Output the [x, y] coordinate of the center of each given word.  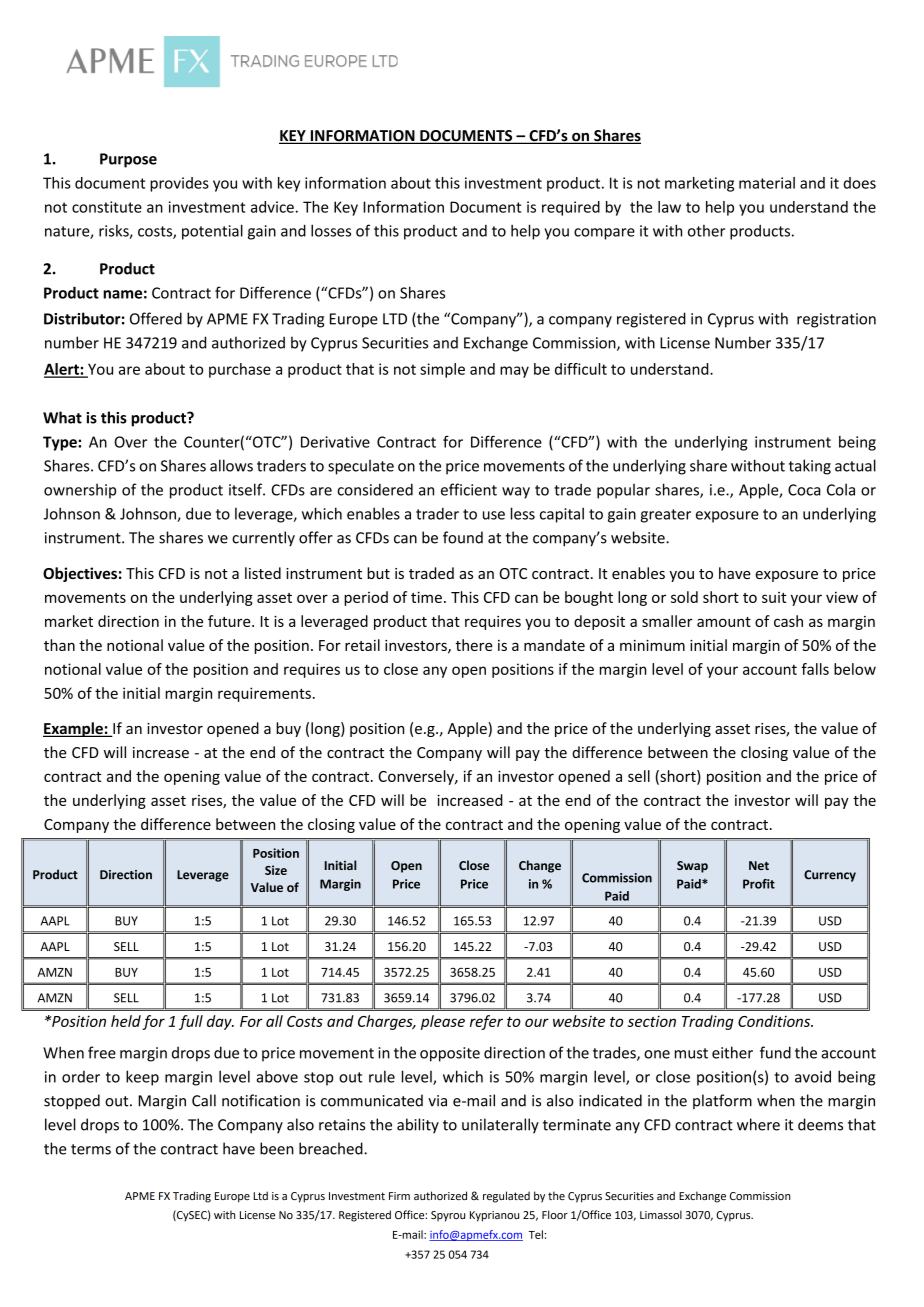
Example [74, 729]
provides [179, 184]
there [474, 645]
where [758, 1124]
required [571, 208]
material [767, 183]
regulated [506, 1197]
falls [815, 669]
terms [91, 1149]
